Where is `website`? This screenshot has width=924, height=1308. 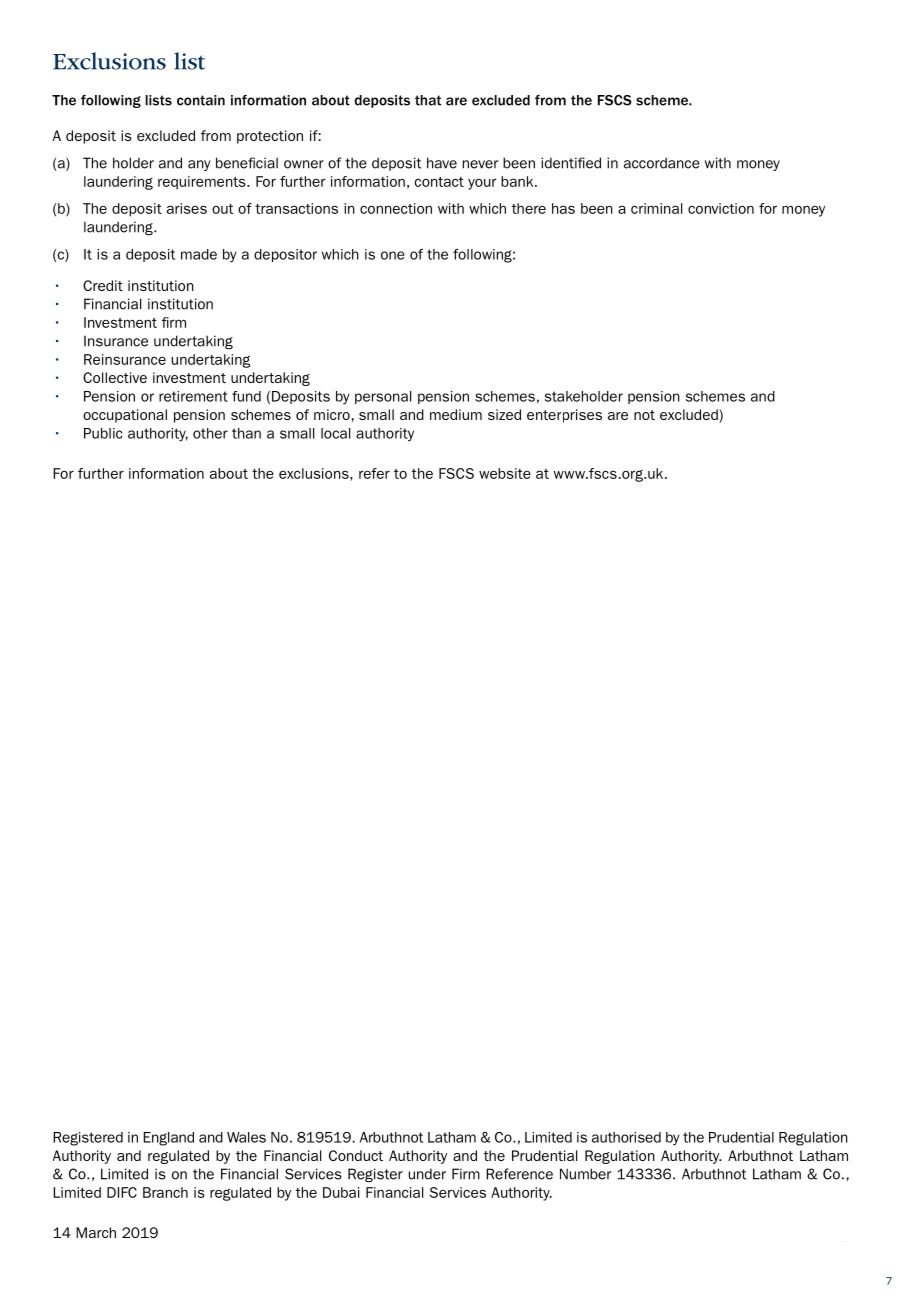 website is located at coordinates (505, 473).
